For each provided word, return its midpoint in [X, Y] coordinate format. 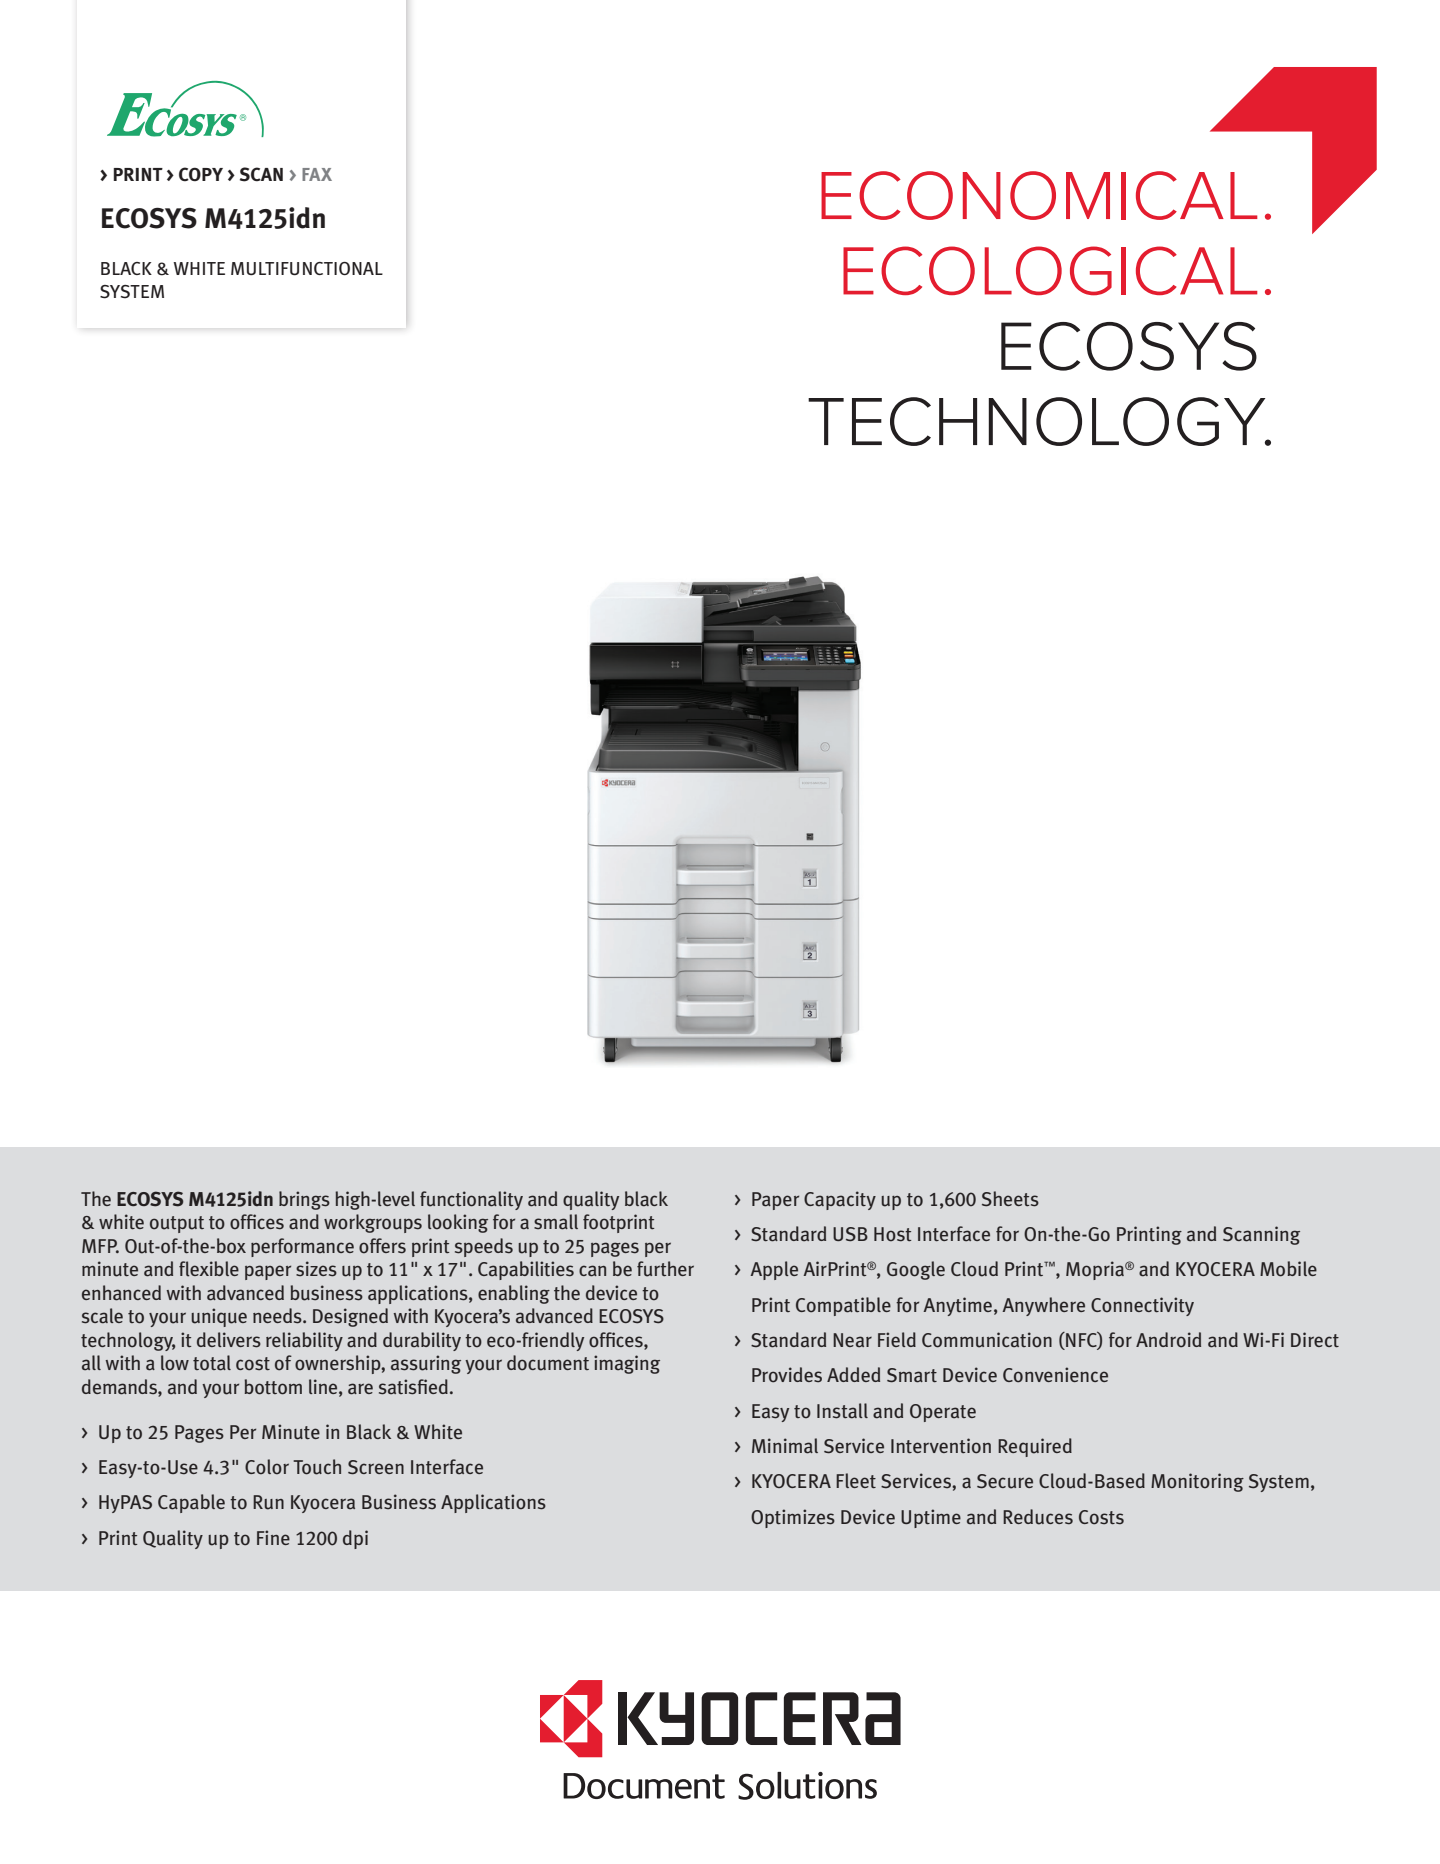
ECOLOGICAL [1050, 271]
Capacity [840, 1200]
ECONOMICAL [1039, 195]
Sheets [1010, 1199]
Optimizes [793, 1518]
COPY [201, 174]
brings [304, 1200]
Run [268, 1502]
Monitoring [1197, 1482]
